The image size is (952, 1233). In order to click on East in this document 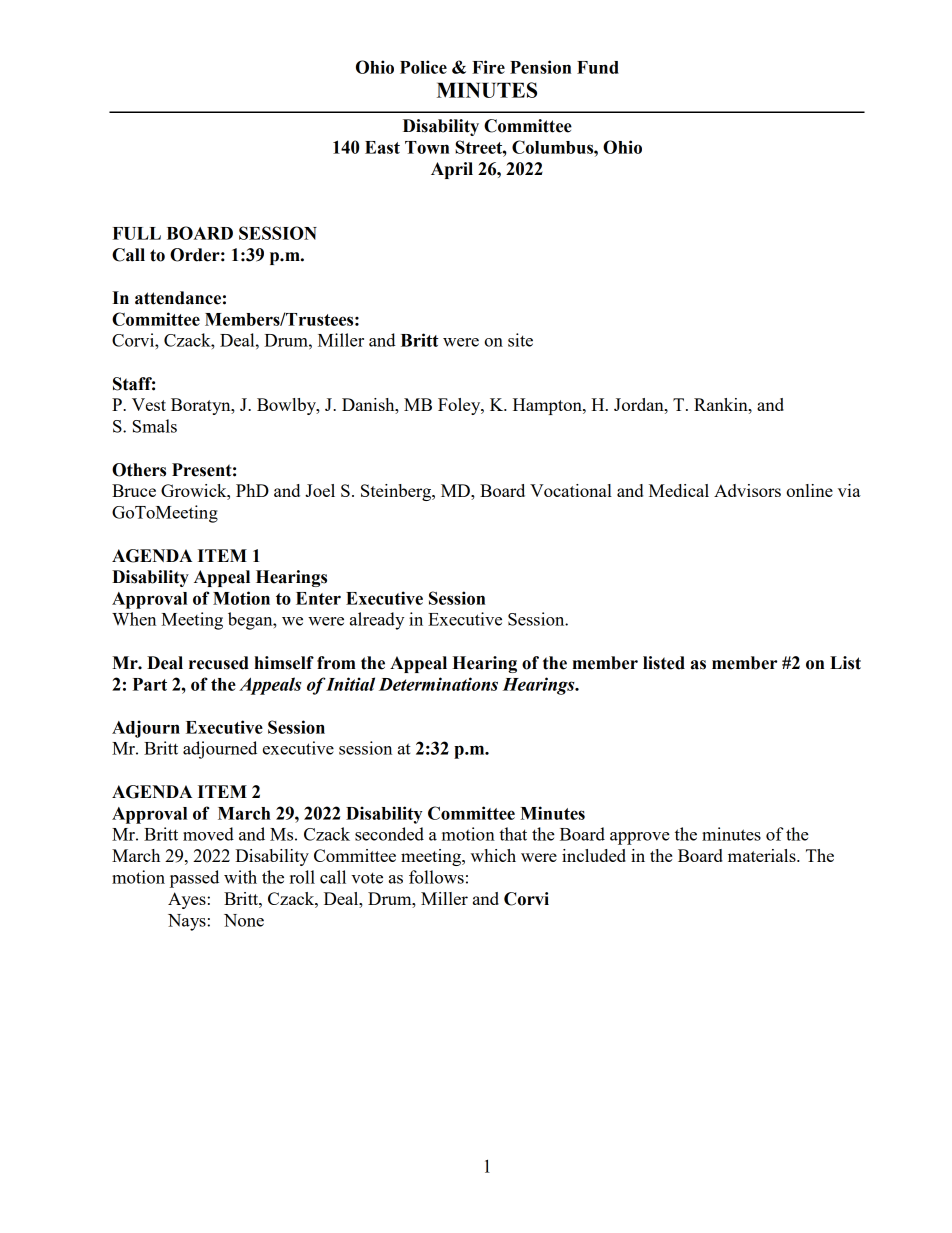, I will do `click(382, 147)`.
